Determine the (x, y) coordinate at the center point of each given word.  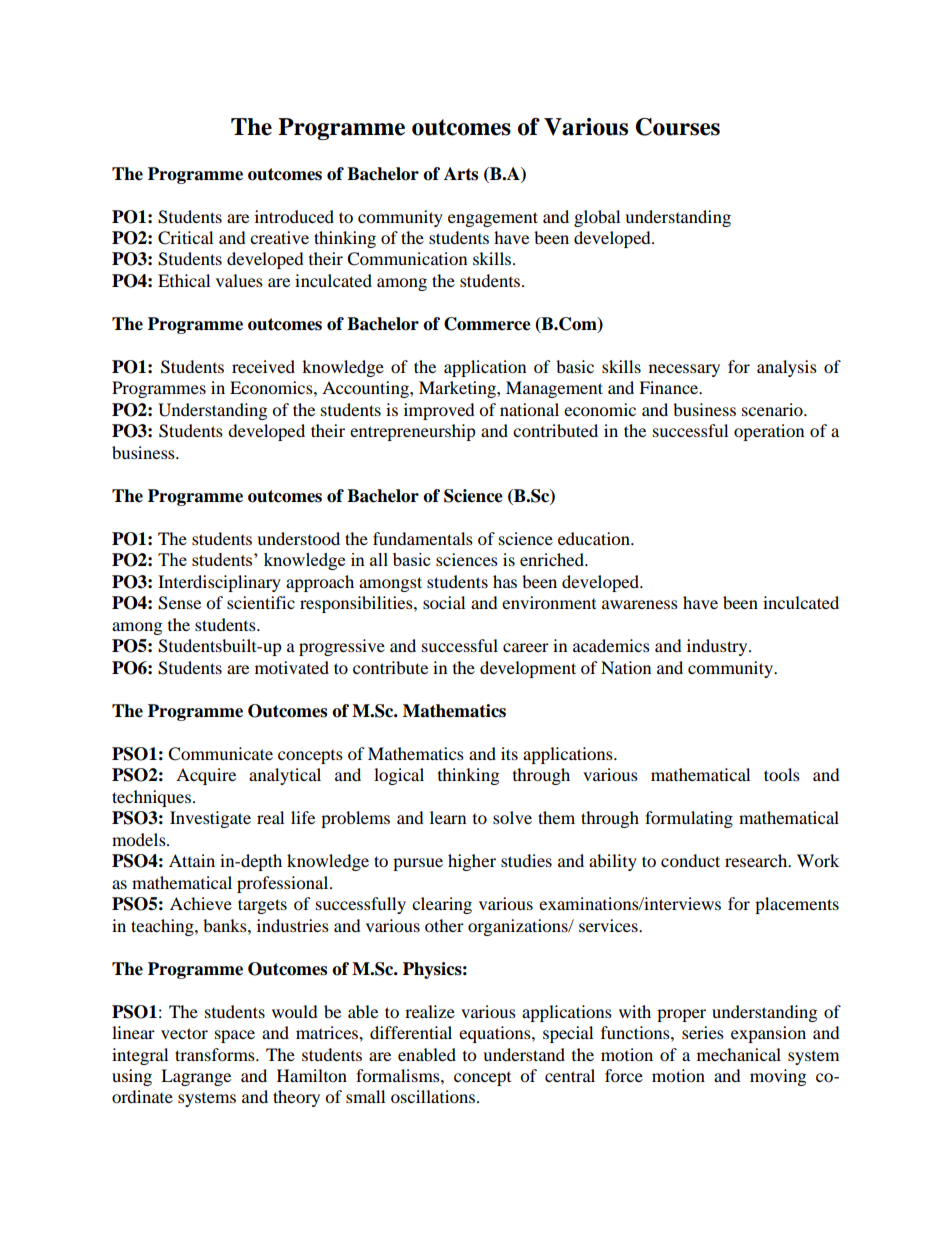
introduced (294, 216)
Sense (179, 603)
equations (496, 1034)
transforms (216, 1054)
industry (718, 647)
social (444, 602)
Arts (461, 174)
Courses (677, 127)
